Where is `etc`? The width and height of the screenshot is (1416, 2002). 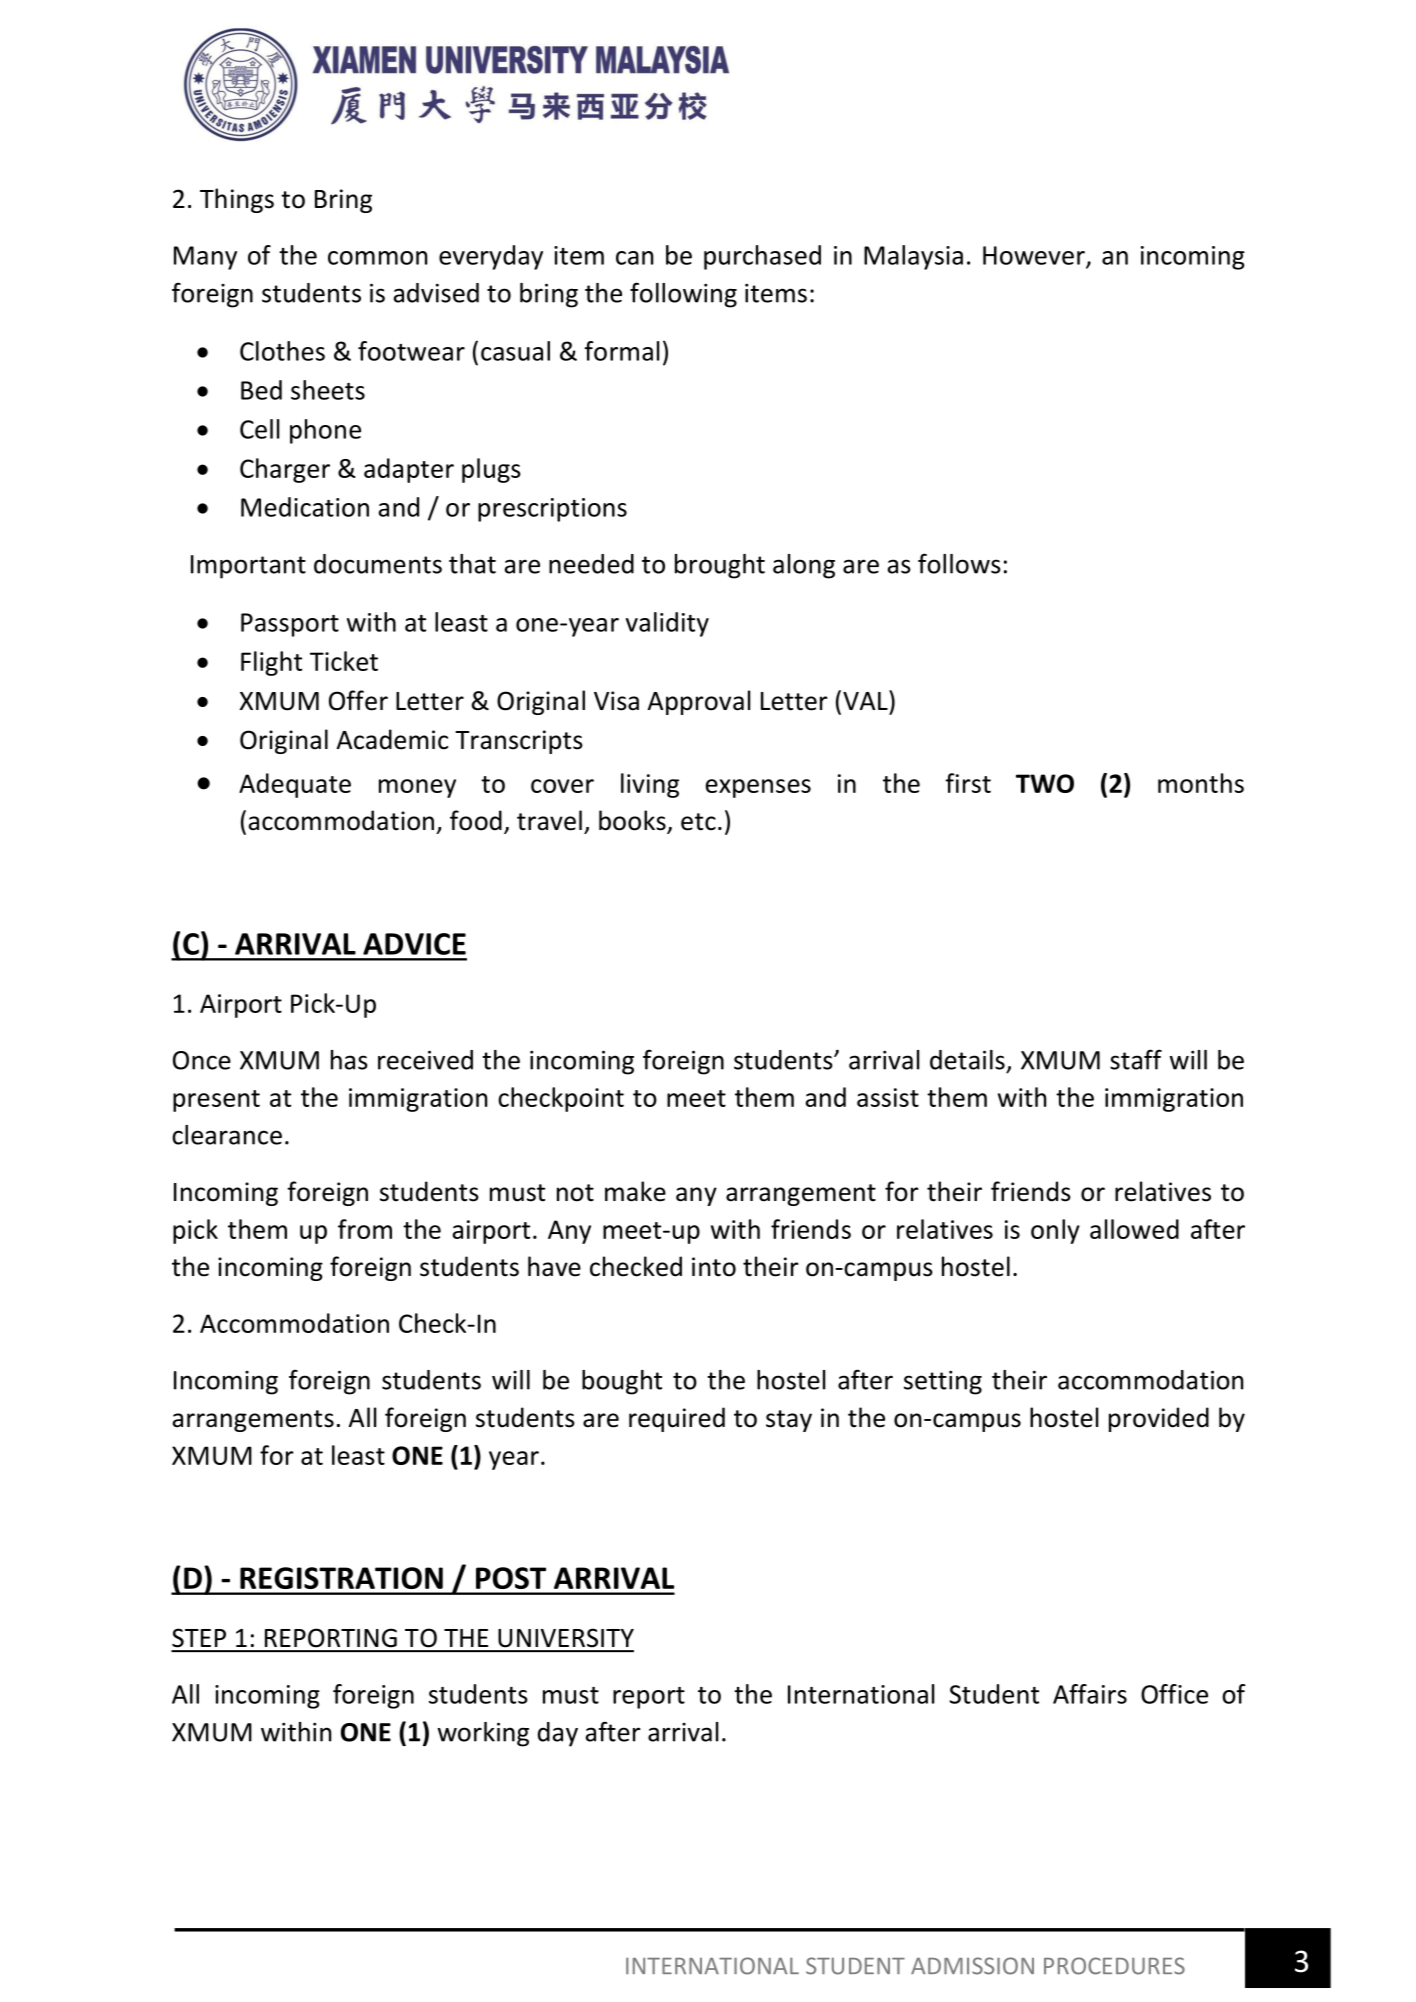 etc is located at coordinates (698, 822).
